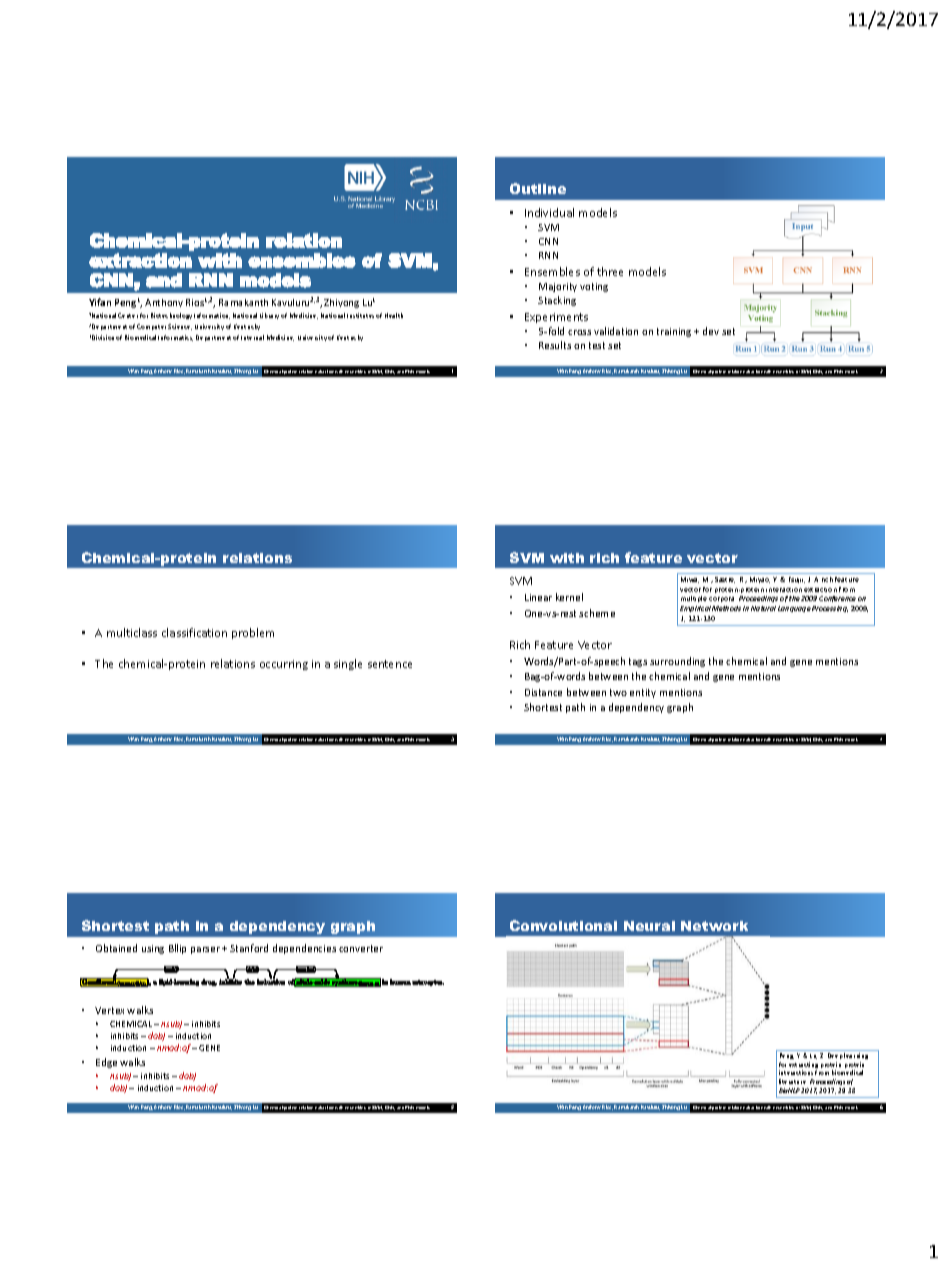 This screenshot has height=1270, width=952. Describe the element at coordinates (390, 664) in the screenshot. I see `sentence` at that location.
